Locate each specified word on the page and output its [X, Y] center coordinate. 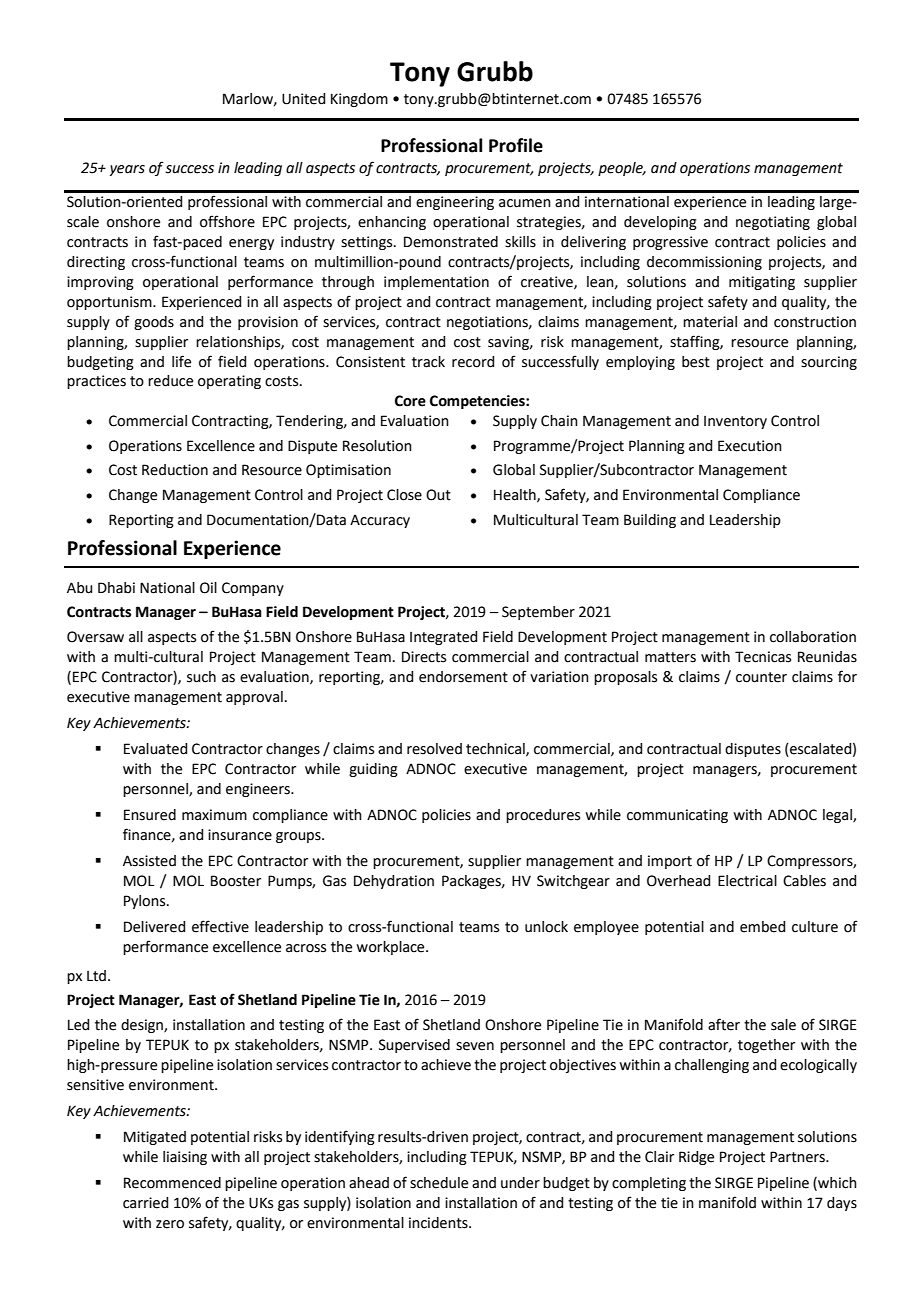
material [710, 322]
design [143, 1026]
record [473, 362]
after [724, 1024]
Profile [516, 145]
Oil [208, 588]
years [127, 170]
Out [438, 495]
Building [650, 521]
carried [145, 1203]
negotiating [773, 223]
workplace [391, 948]
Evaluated [155, 749]
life [181, 361]
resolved [434, 749]
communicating [677, 816]
